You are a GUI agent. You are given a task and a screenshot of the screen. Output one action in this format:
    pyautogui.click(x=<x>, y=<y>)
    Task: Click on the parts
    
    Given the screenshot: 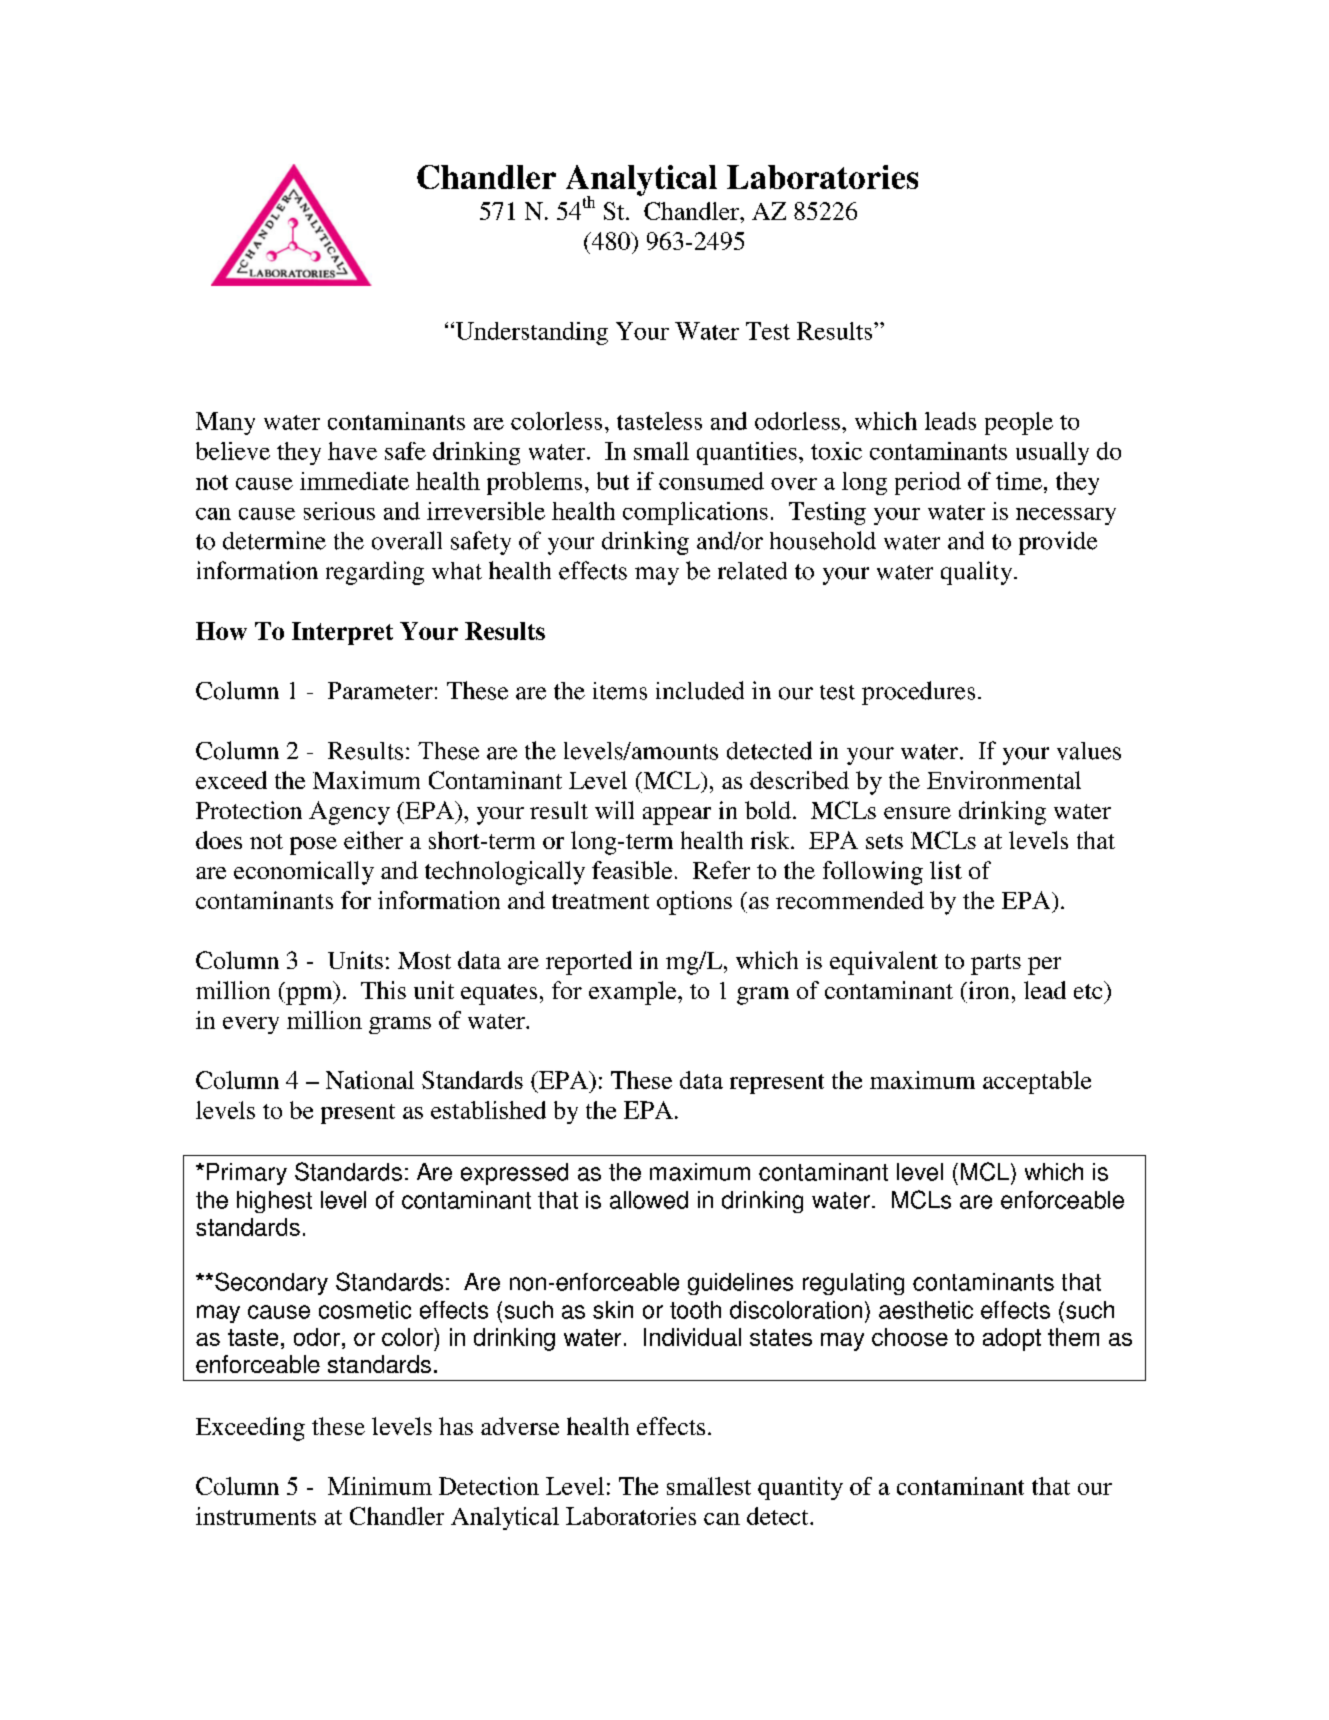 What is the action you would take?
    pyautogui.click(x=996, y=964)
